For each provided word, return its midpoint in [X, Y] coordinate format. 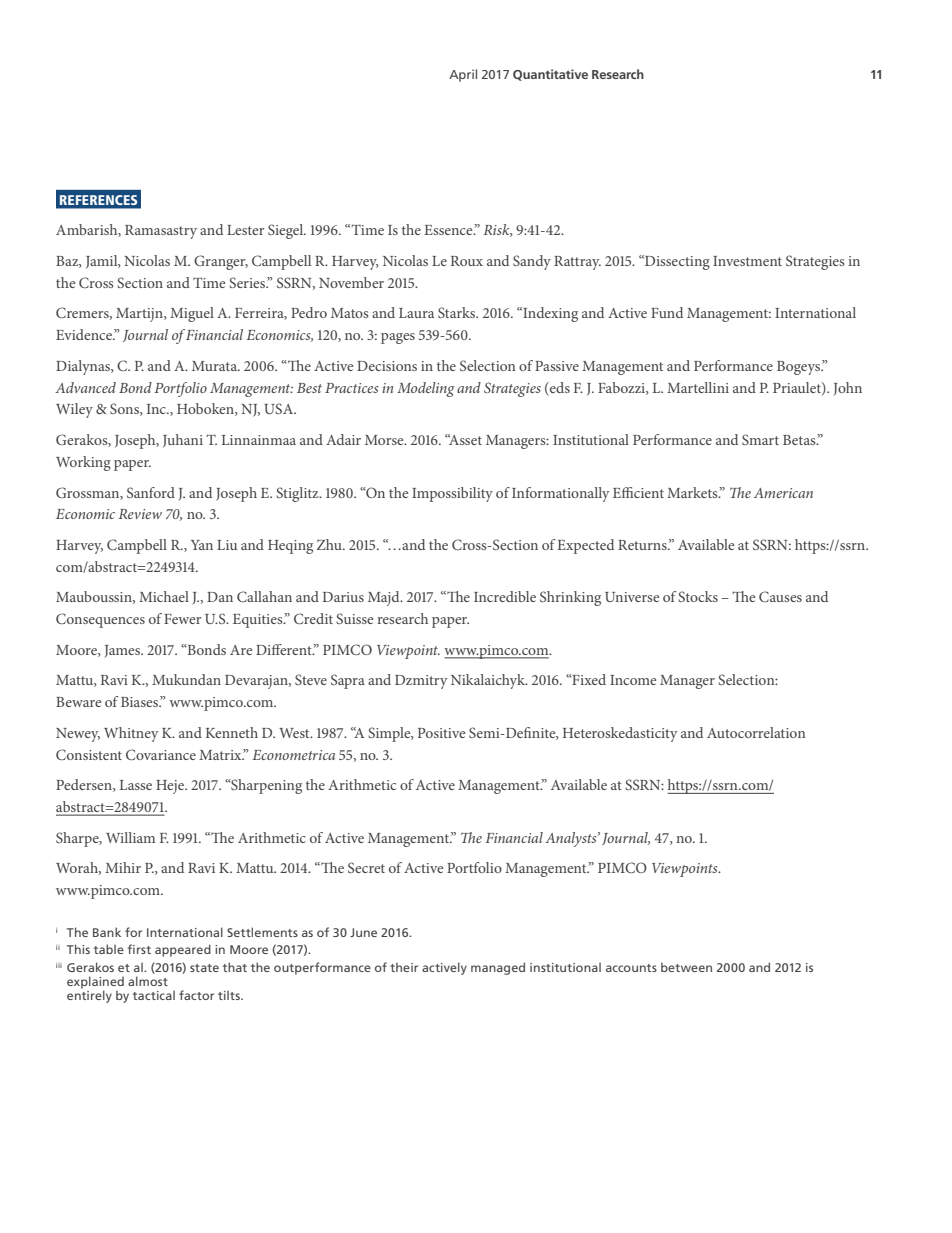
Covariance [161, 754]
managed [498, 968]
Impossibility [452, 494]
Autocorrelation [756, 732]
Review [140, 514]
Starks [458, 312]
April [463, 75]
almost [148, 981]
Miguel [192, 314]
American [783, 493]
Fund [667, 312]
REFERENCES [98, 200]
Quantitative [550, 75]
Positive [441, 733]
